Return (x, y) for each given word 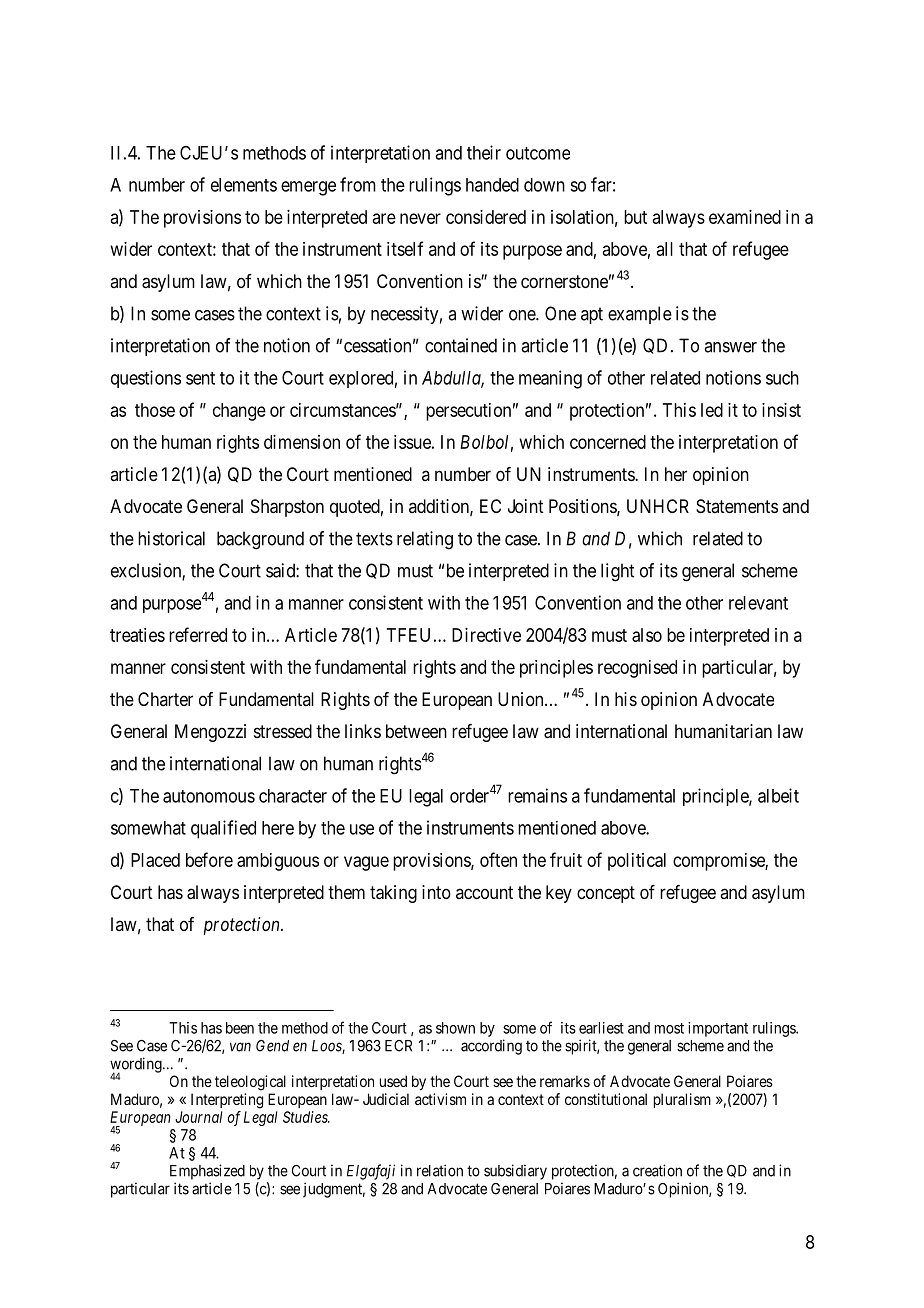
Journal (198, 1117)
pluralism (682, 1100)
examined (745, 217)
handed (492, 185)
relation (440, 1170)
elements (244, 185)
